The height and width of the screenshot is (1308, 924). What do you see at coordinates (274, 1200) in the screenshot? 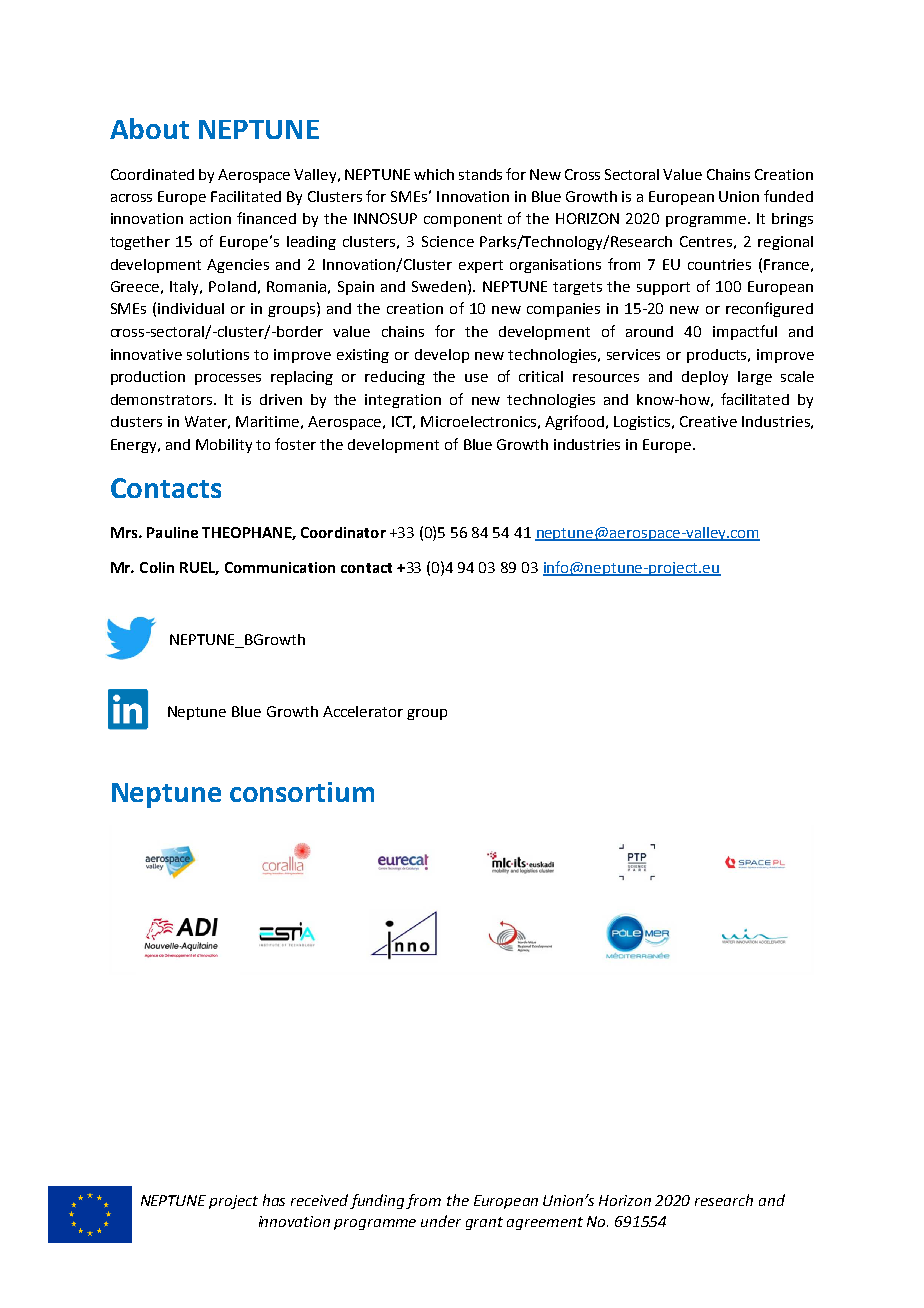
I see `has` at bounding box center [274, 1200].
